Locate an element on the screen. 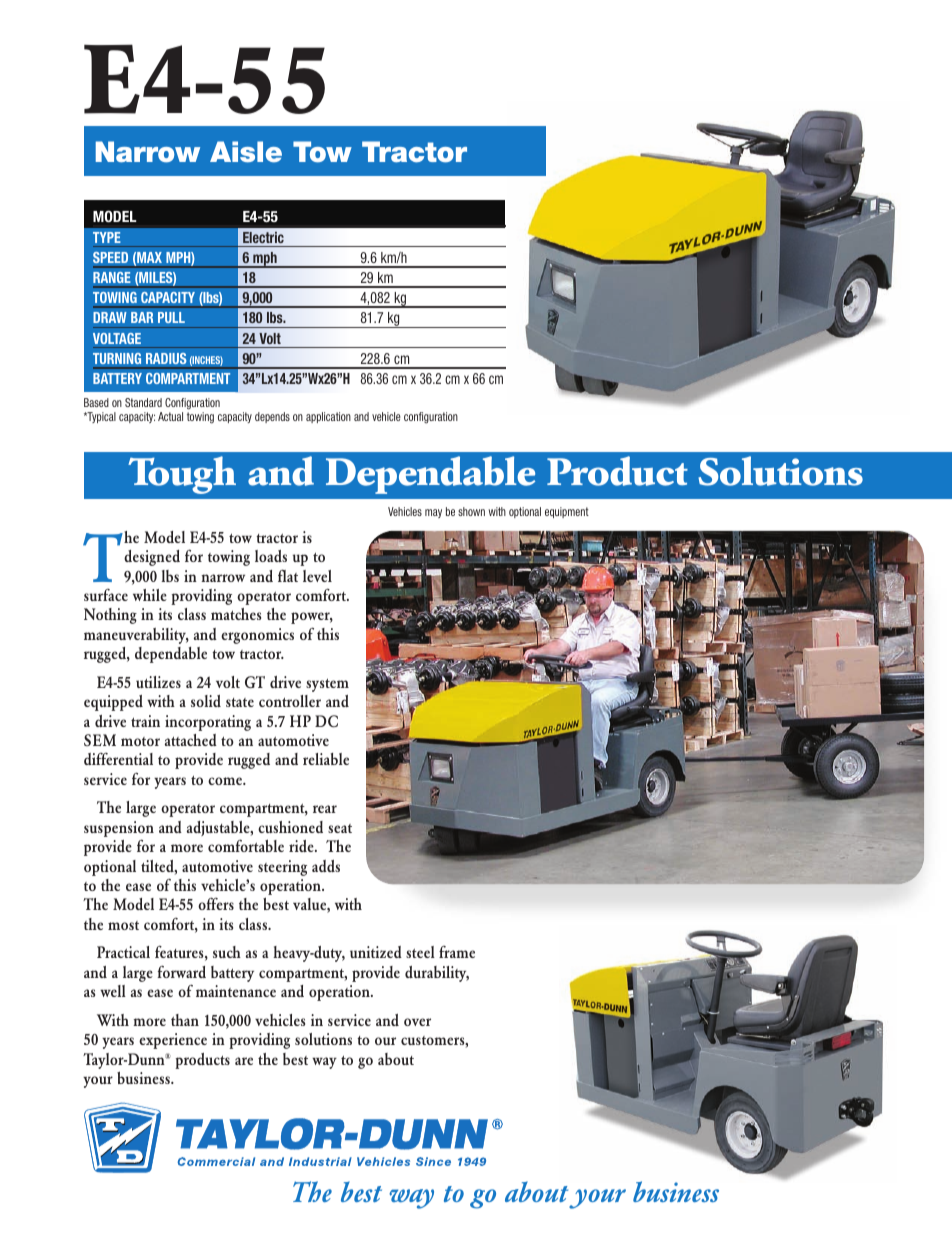 This screenshot has width=952, height=1233. over is located at coordinates (417, 1022).
